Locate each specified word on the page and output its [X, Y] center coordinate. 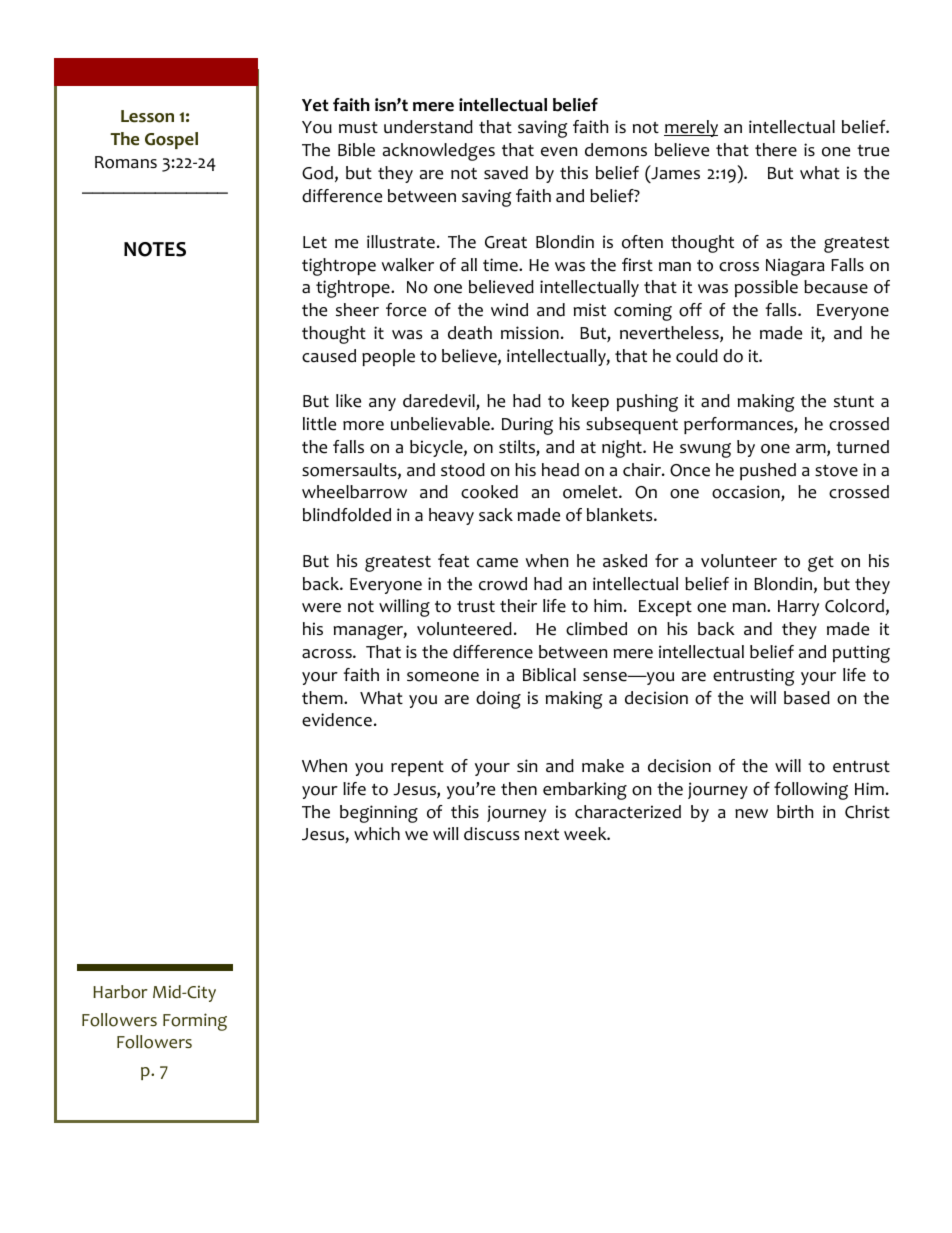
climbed [596, 629]
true [873, 151]
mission [530, 333]
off [690, 310]
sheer [357, 310]
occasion [747, 493]
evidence [337, 720]
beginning [379, 814]
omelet [591, 492]
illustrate [401, 242]
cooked [489, 492]
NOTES [155, 249]
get [821, 564]
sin [527, 765]
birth [795, 812]
